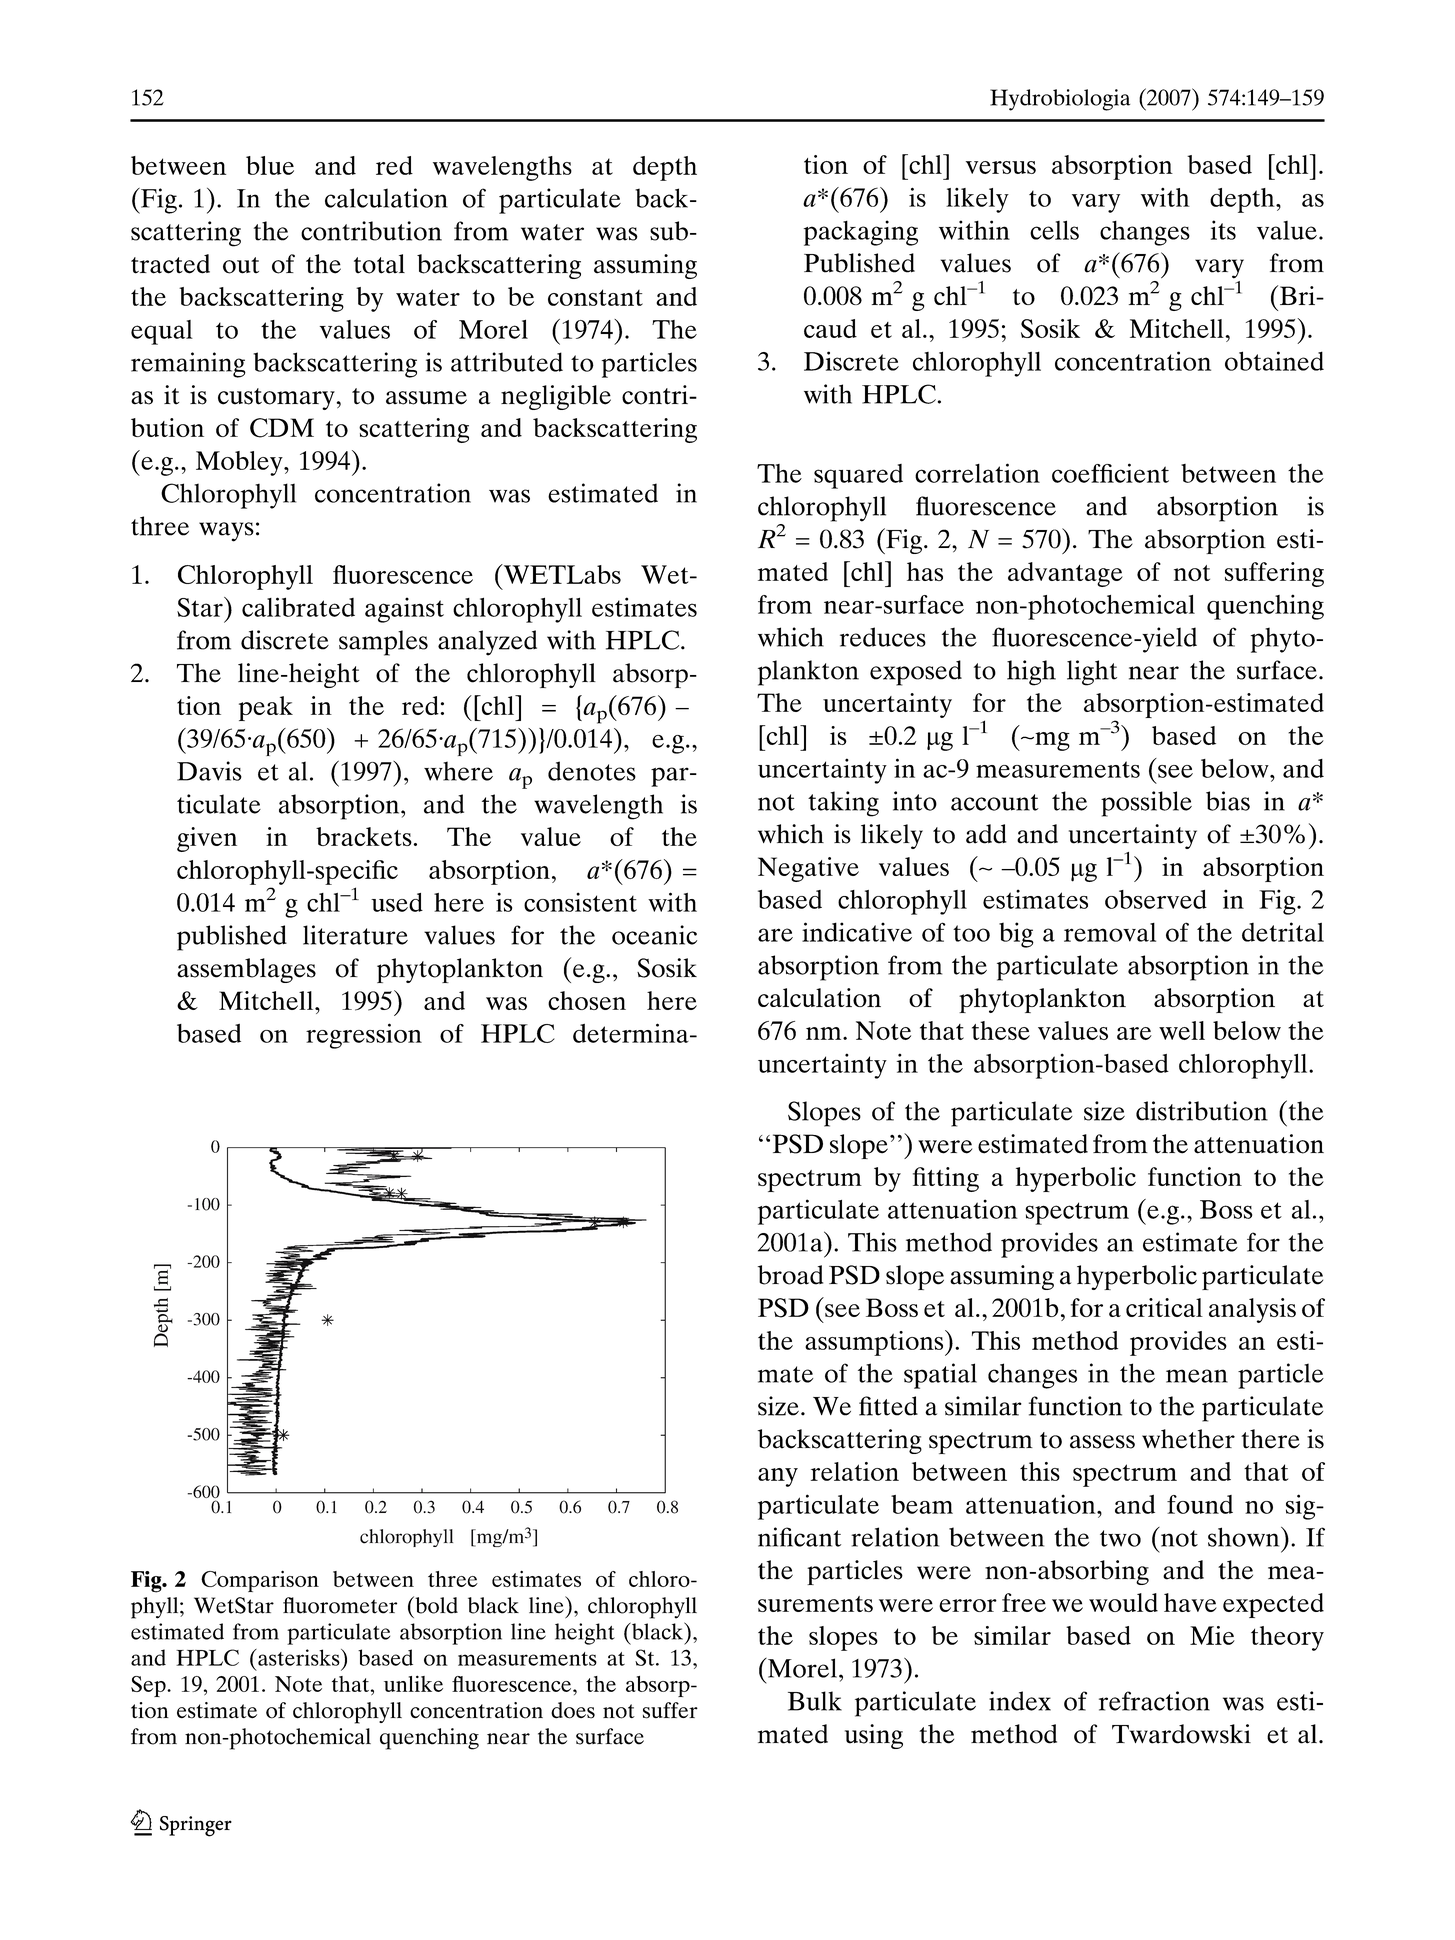  What do you see at coordinates (861, 233) in the document?
I see `packaging` at bounding box center [861, 233].
